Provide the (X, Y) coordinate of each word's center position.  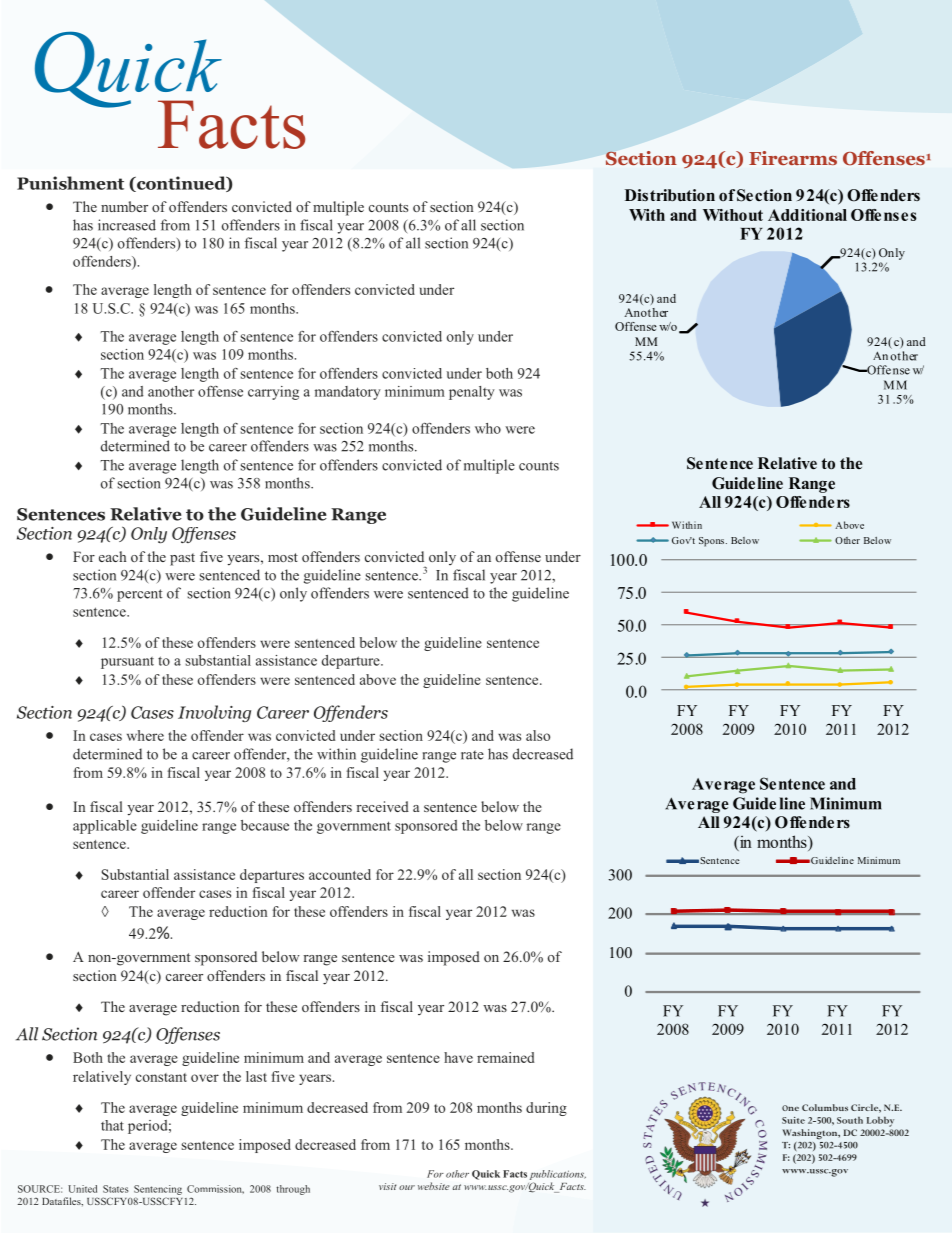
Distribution (670, 195)
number (124, 206)
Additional (807, 215)
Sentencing (158, 1190)
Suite (793, 1120)
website (434, 1186)
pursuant (127, 663)
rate (472, 755)
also (538, 735)
